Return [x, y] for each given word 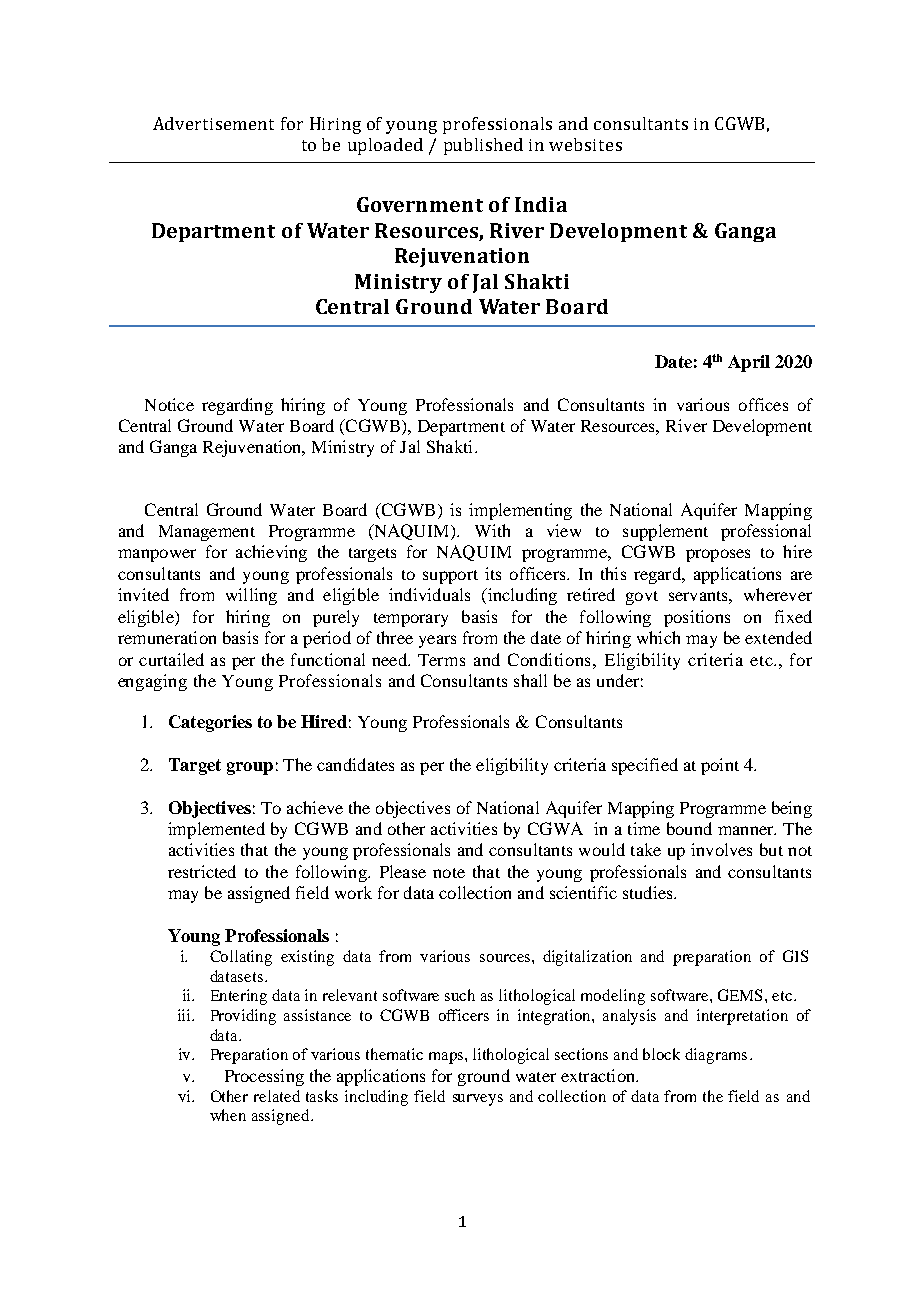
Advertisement [213, 123]
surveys [478, 1100]
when [228, 1115]
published [483, 146]
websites [585, 144]
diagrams [716, 1056]
